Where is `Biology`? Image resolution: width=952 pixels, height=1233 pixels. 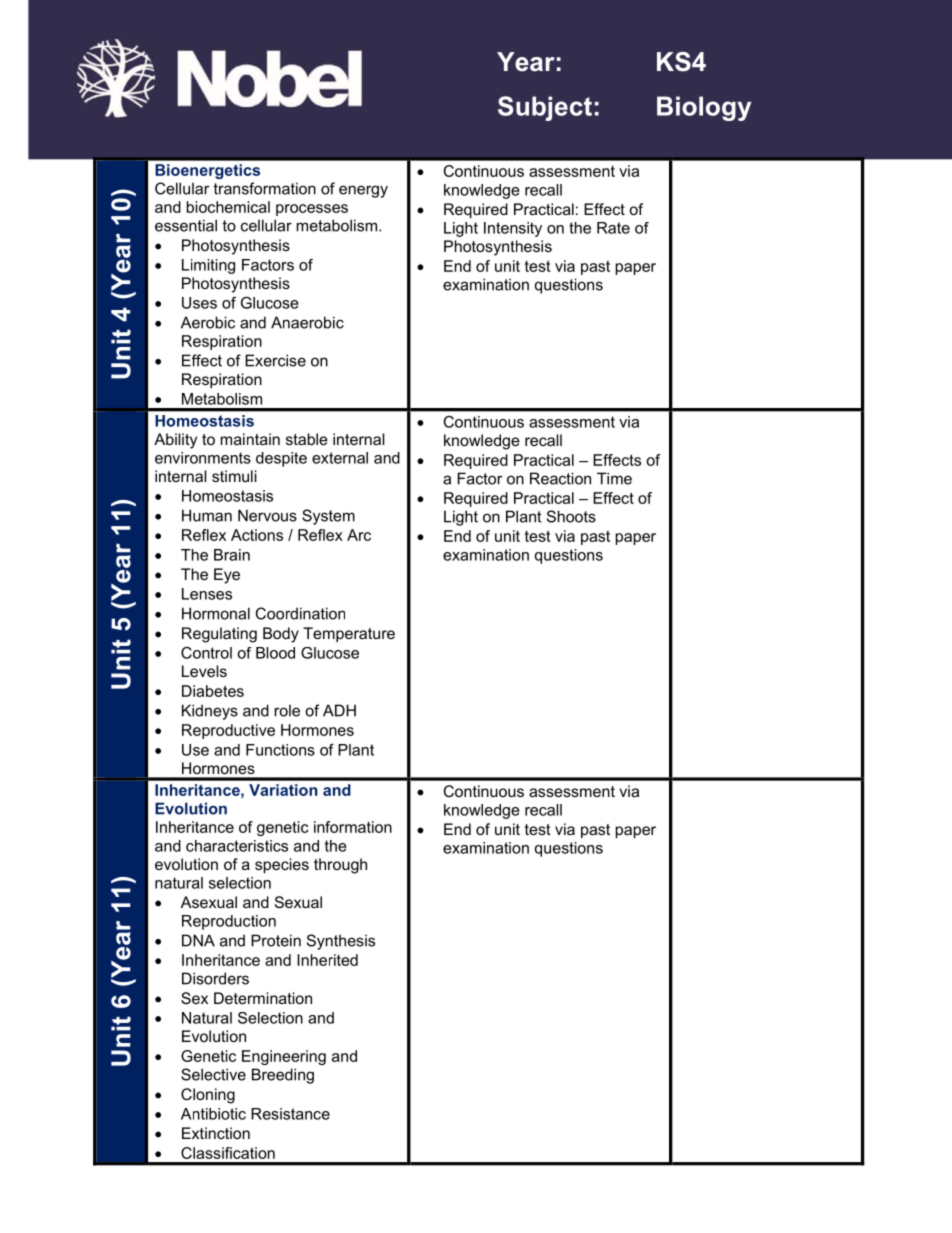
Biology is located at coordinates (704, 108).
